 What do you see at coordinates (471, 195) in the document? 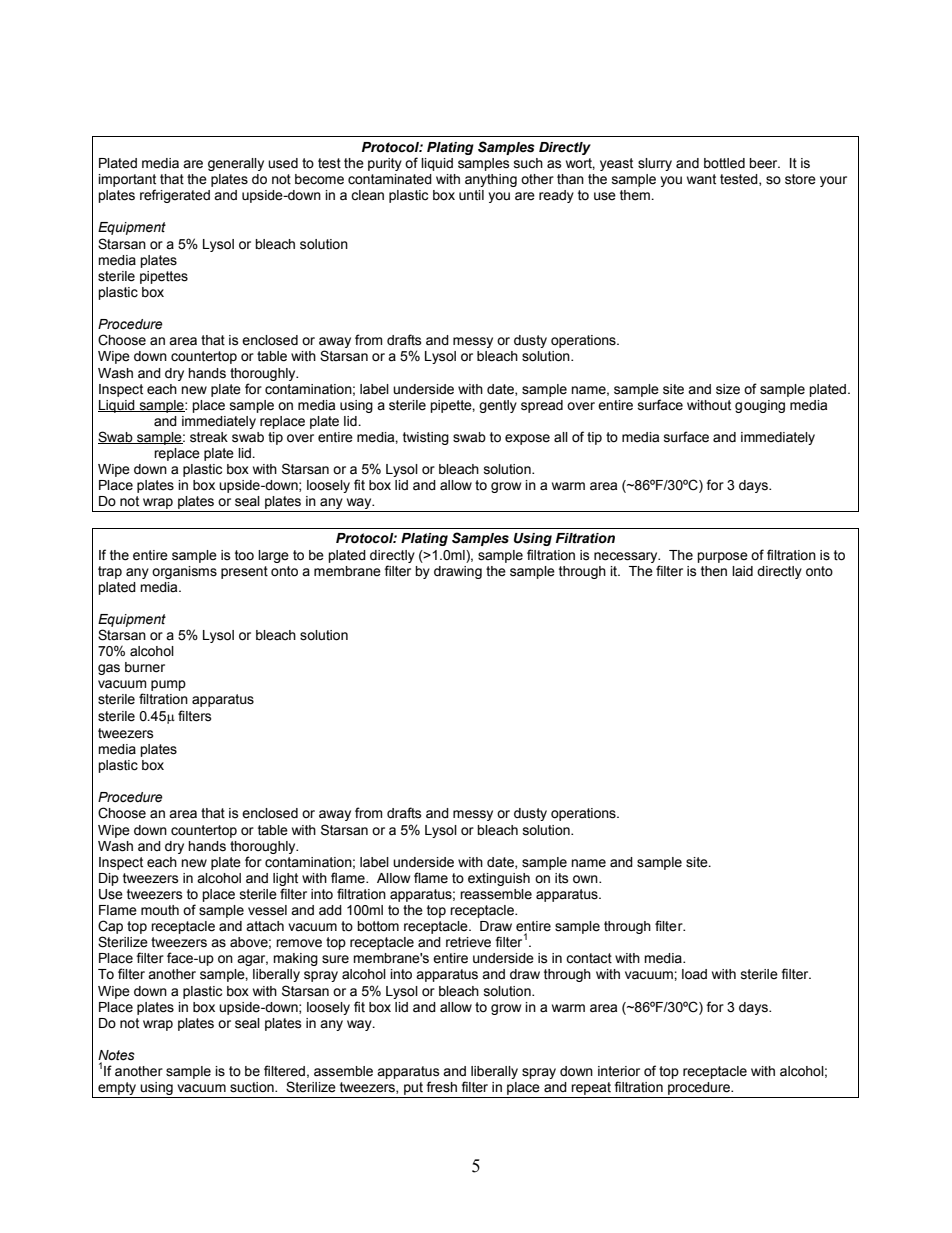
I see `until` at bounding box center [471, 195].
